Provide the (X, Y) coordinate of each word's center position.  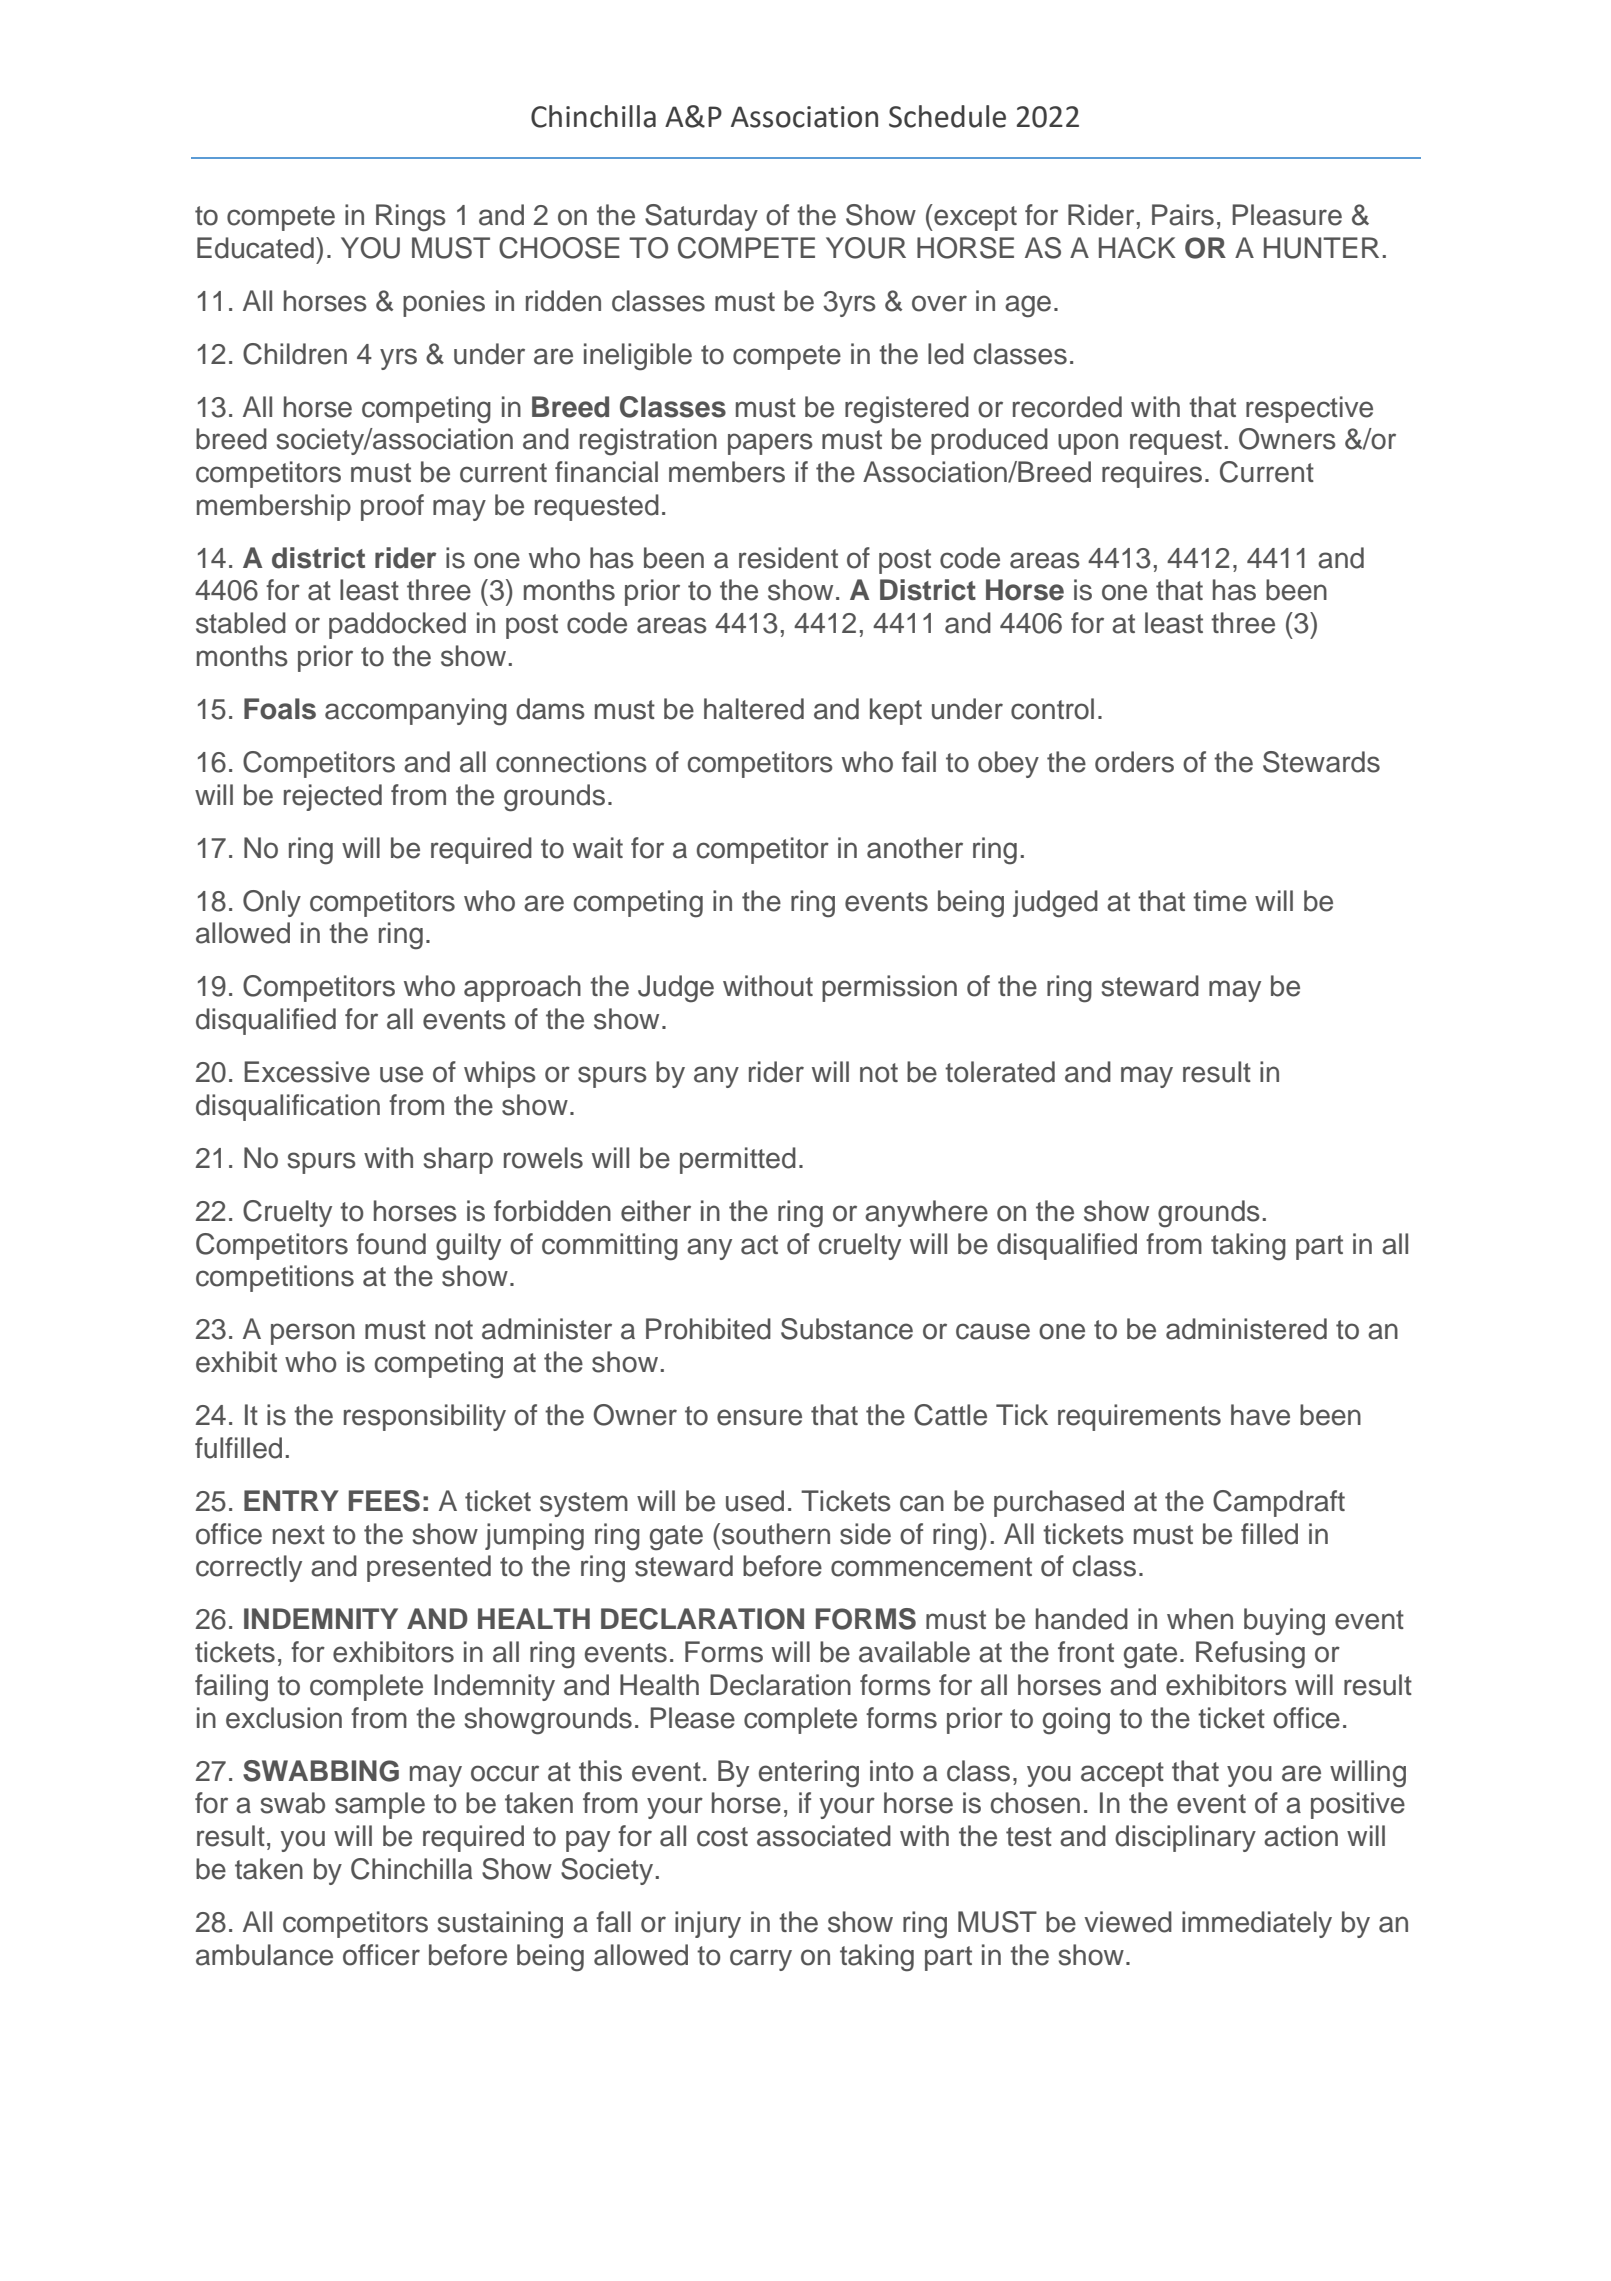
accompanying (416, 712)
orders (1134, 762)
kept (896, 711)
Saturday (701, 217)
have (1260, 1415)
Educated (255, 248)
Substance (847, 1329)
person (313, 1334)
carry (761, 1960)
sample (380, 1805)
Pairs (1183, 215)
